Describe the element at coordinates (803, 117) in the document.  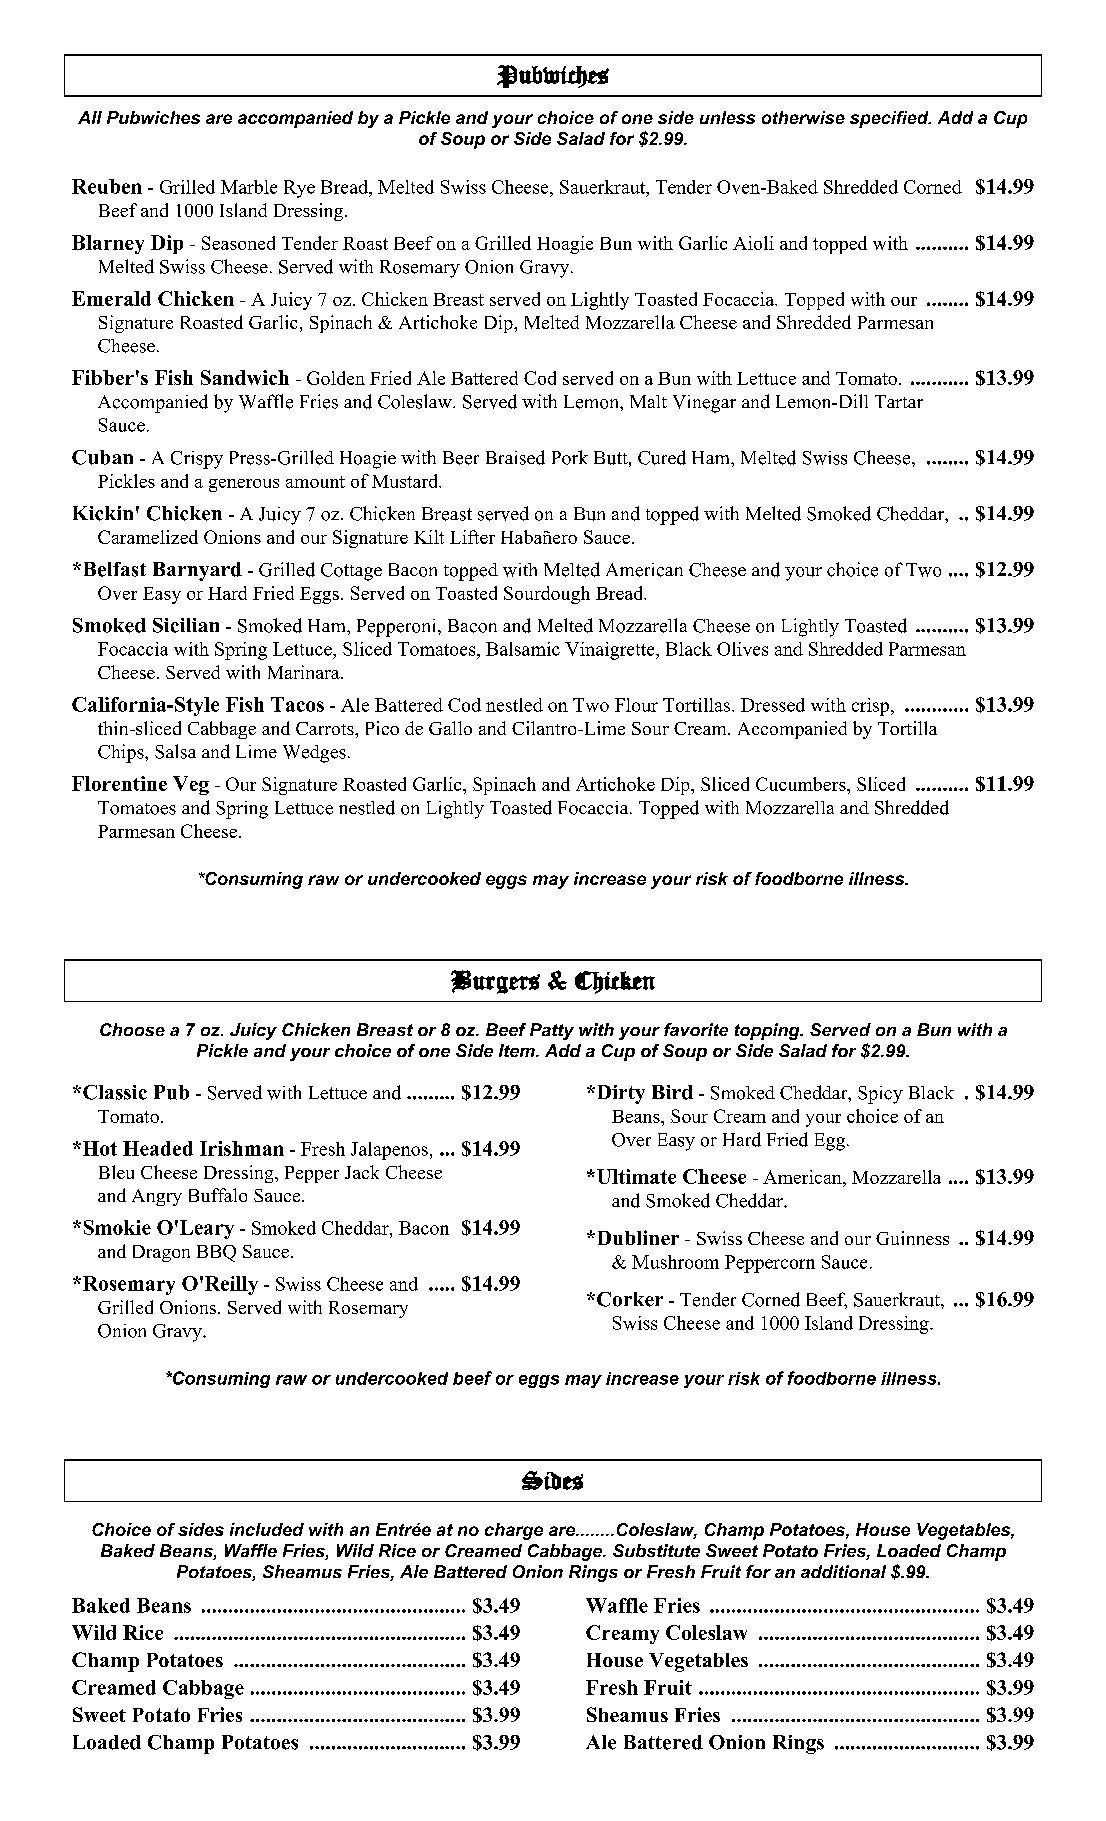
I see `otherwise` at that location.
